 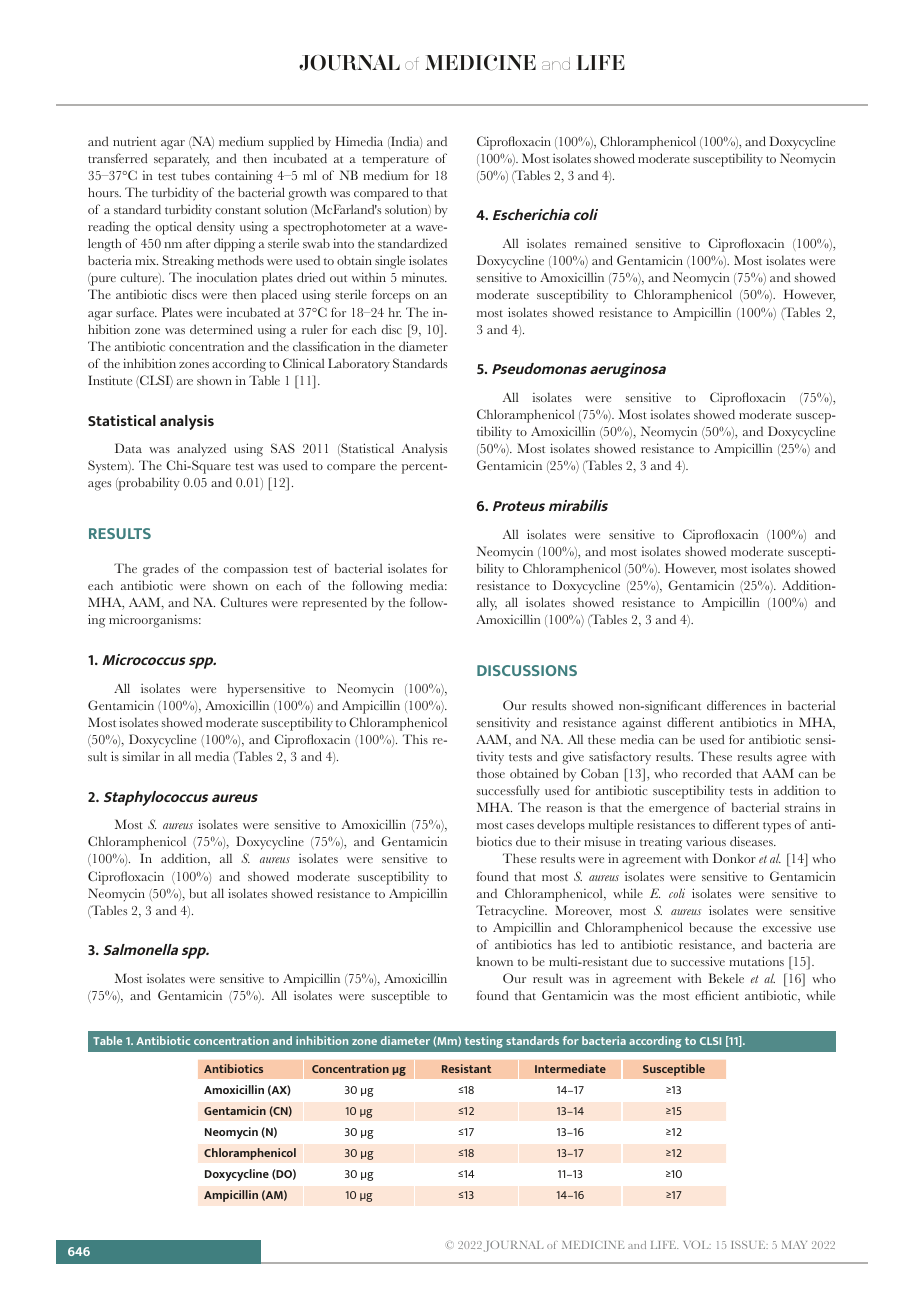 What do you see at coordinates (198, 893) in the screenshot?
I see `but` at bounding box center [198, 893].
